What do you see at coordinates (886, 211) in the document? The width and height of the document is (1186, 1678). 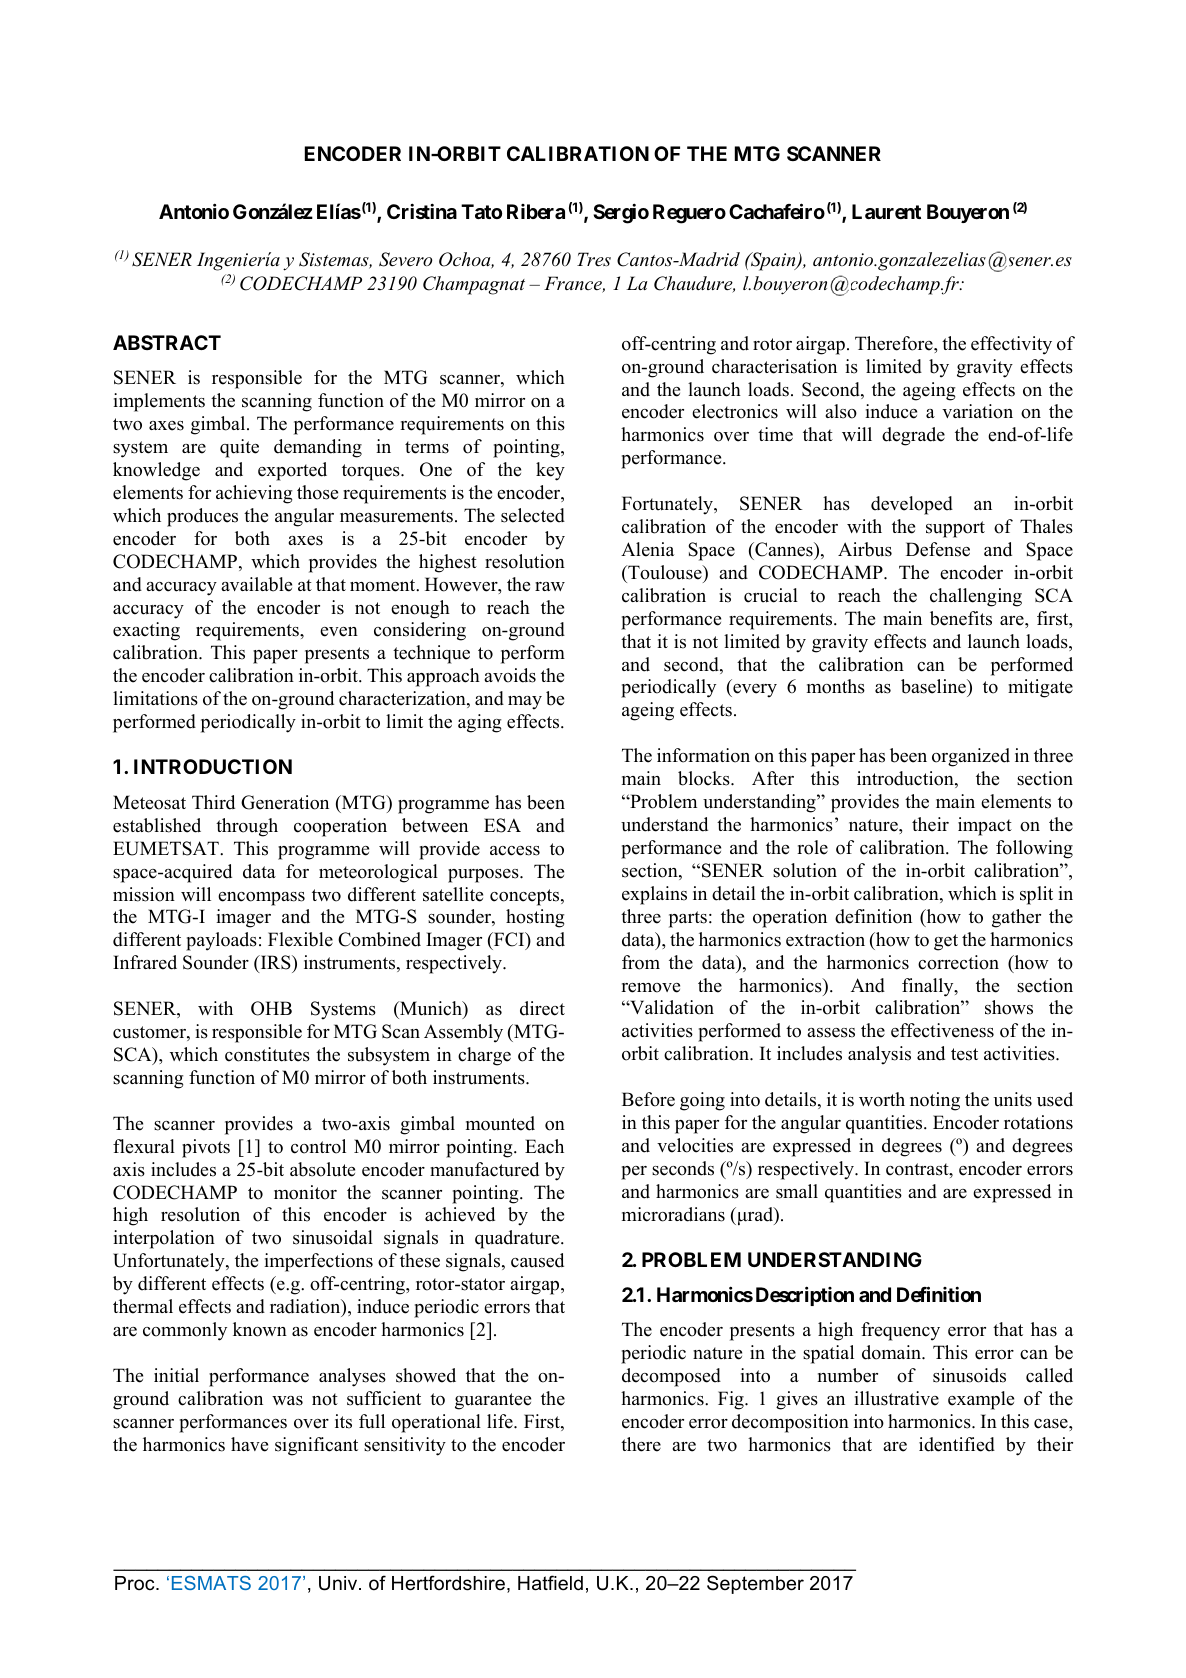 I see `Laurent` at bounding box center [886, 211].
